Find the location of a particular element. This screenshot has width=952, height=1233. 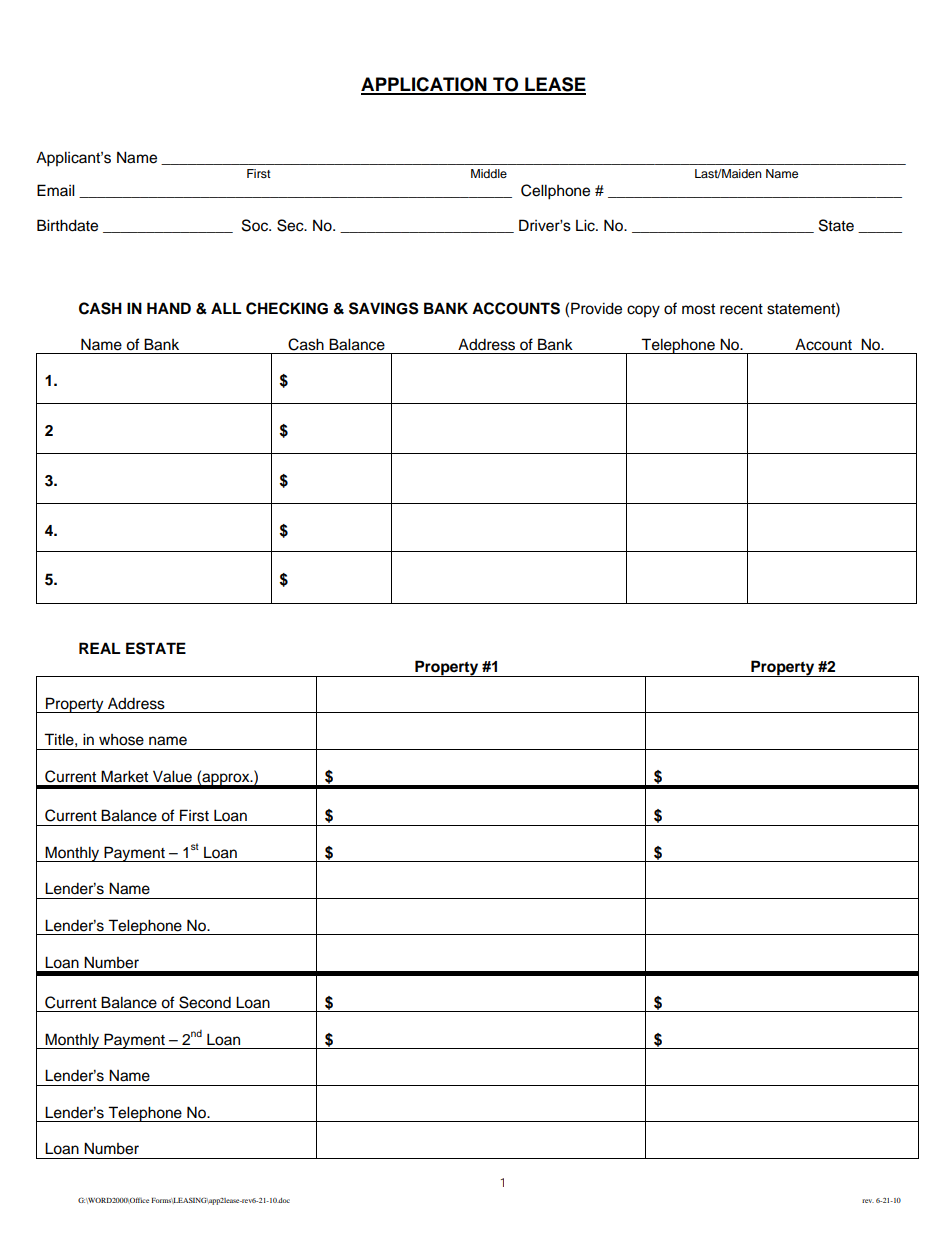

CHECKING is located at coordinates (287, 308).
